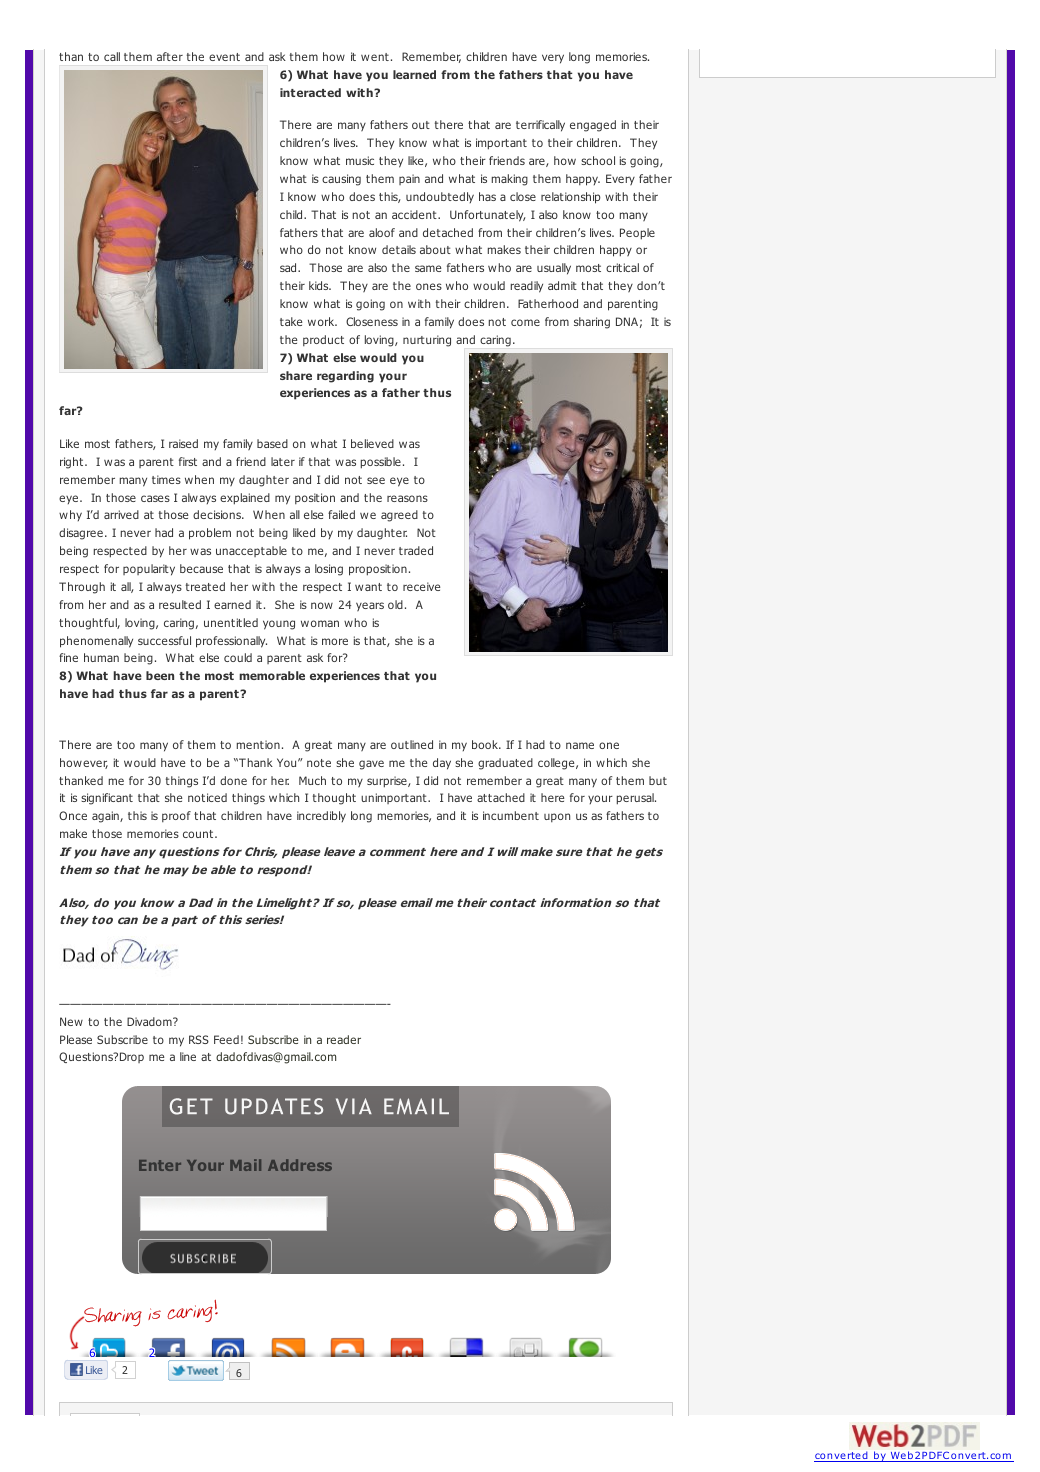  What do you see at coordinates (160, 1165) in the page?
I see `Enter` at bounding box center [160, 1165].
